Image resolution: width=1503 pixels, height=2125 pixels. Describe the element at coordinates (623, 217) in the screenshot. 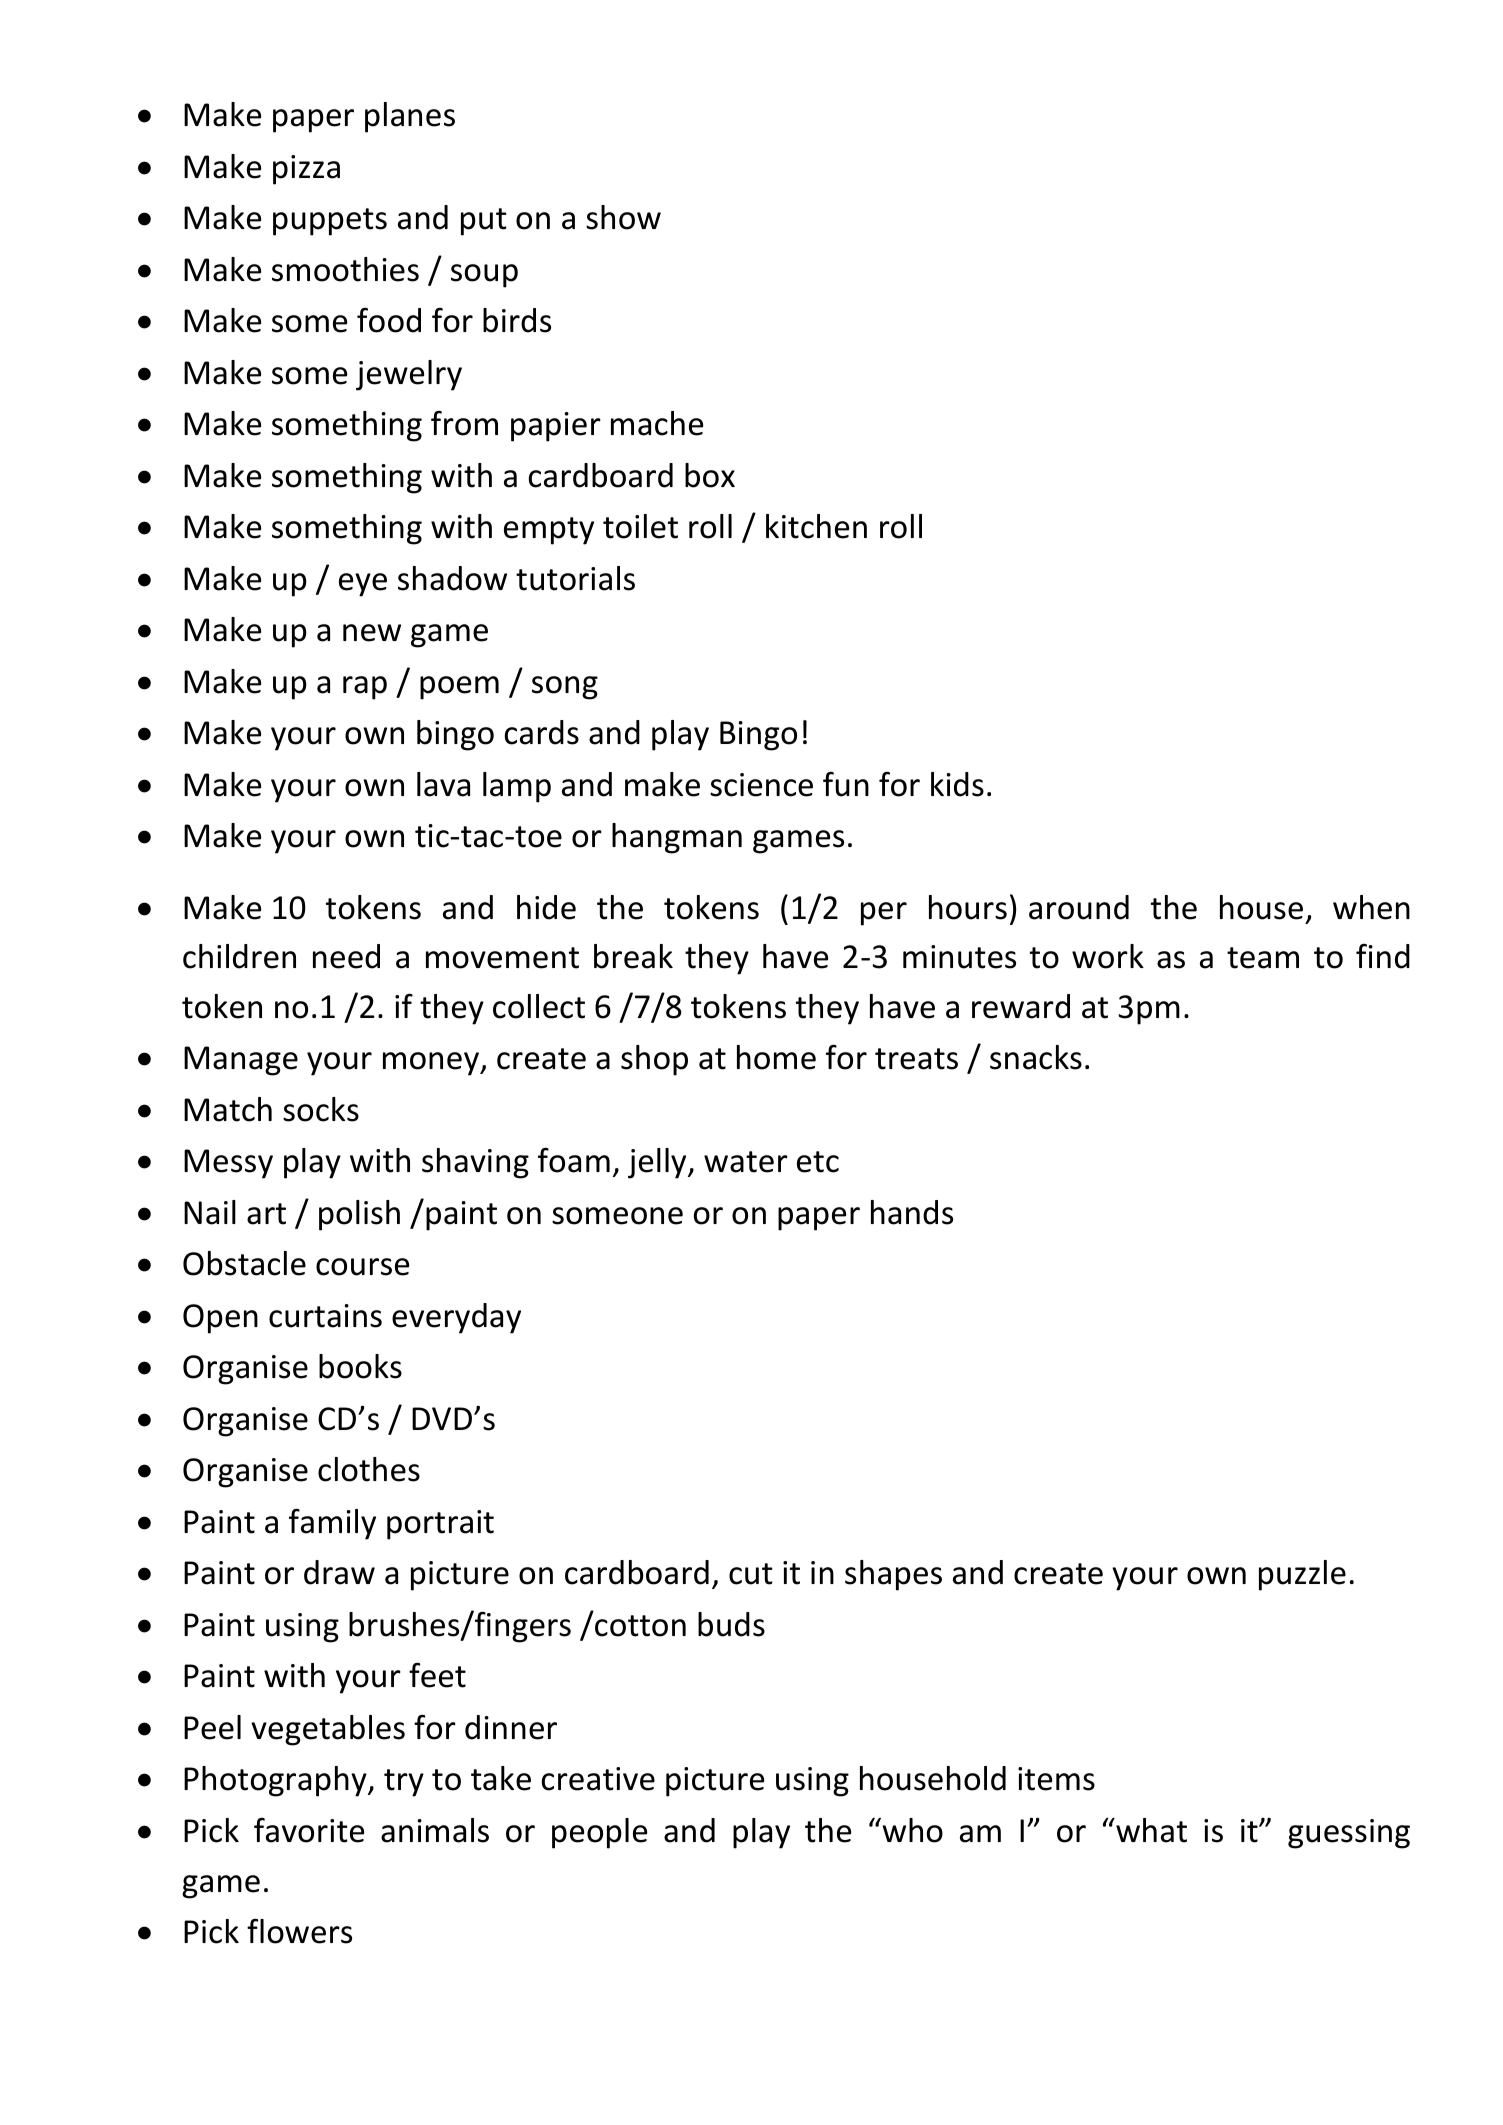

I see `show` at that location.
